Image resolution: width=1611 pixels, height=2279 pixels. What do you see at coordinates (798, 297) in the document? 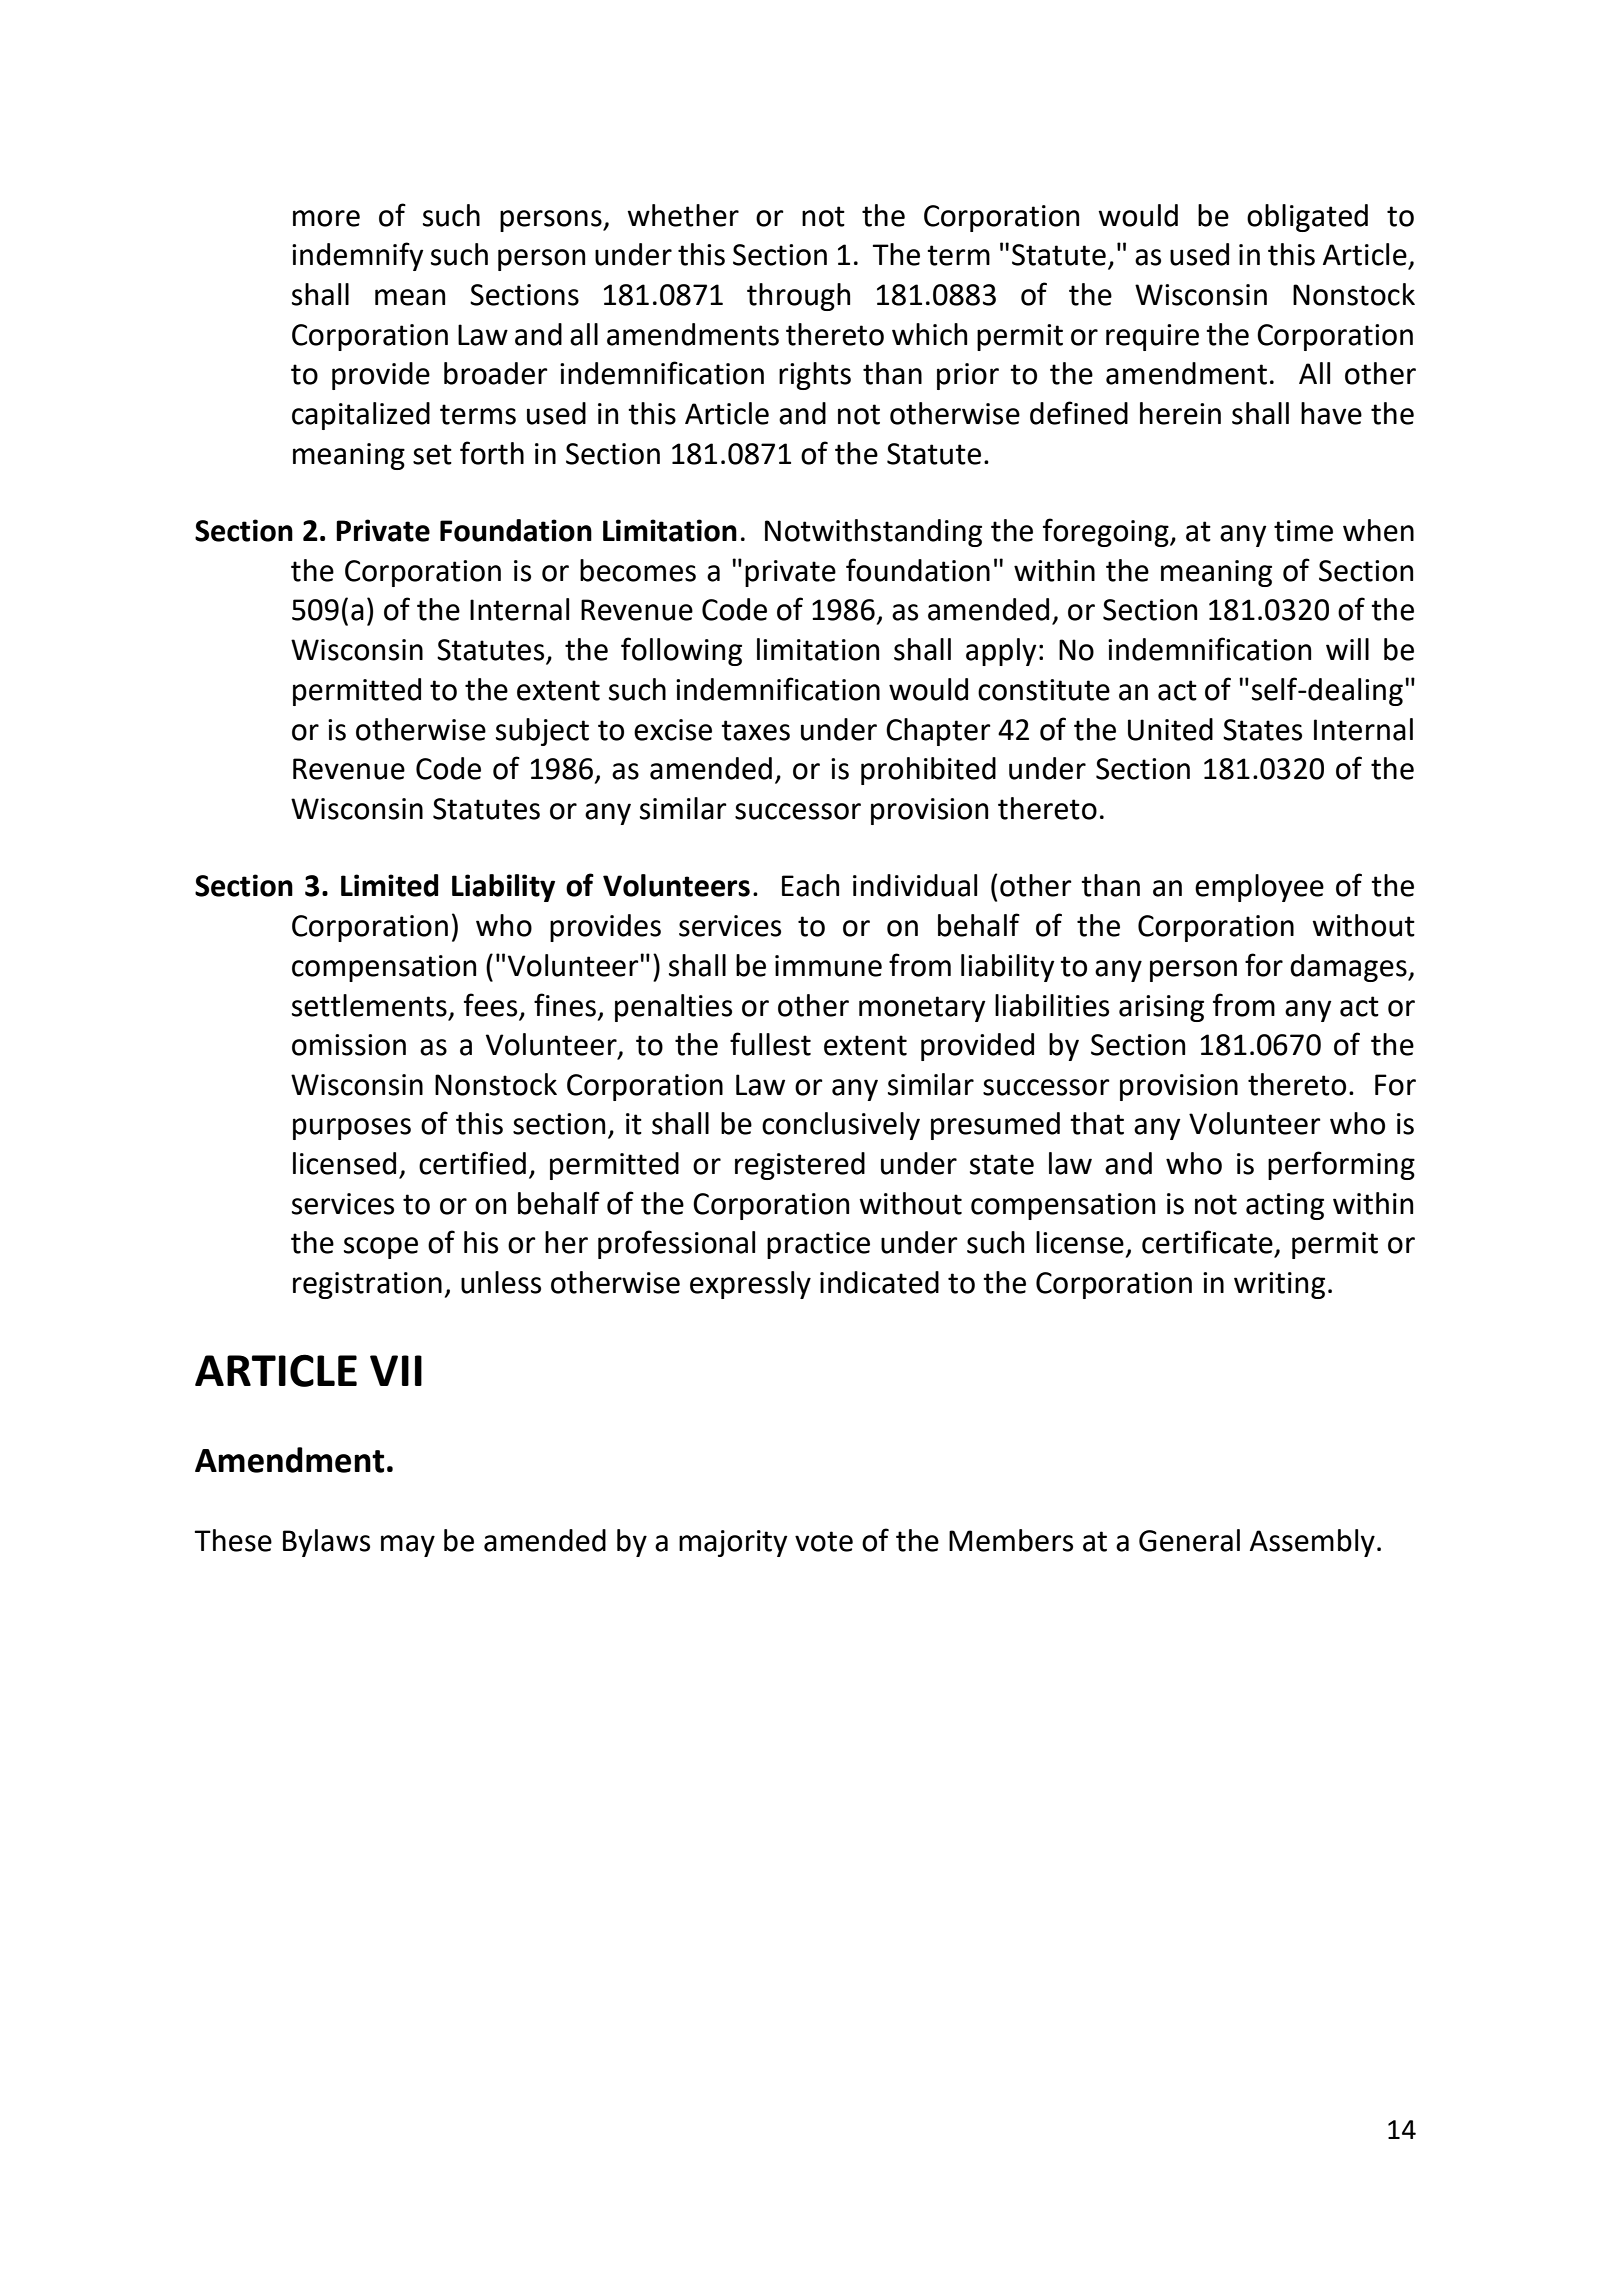
I see `through` at bounding box center [798, 297].
